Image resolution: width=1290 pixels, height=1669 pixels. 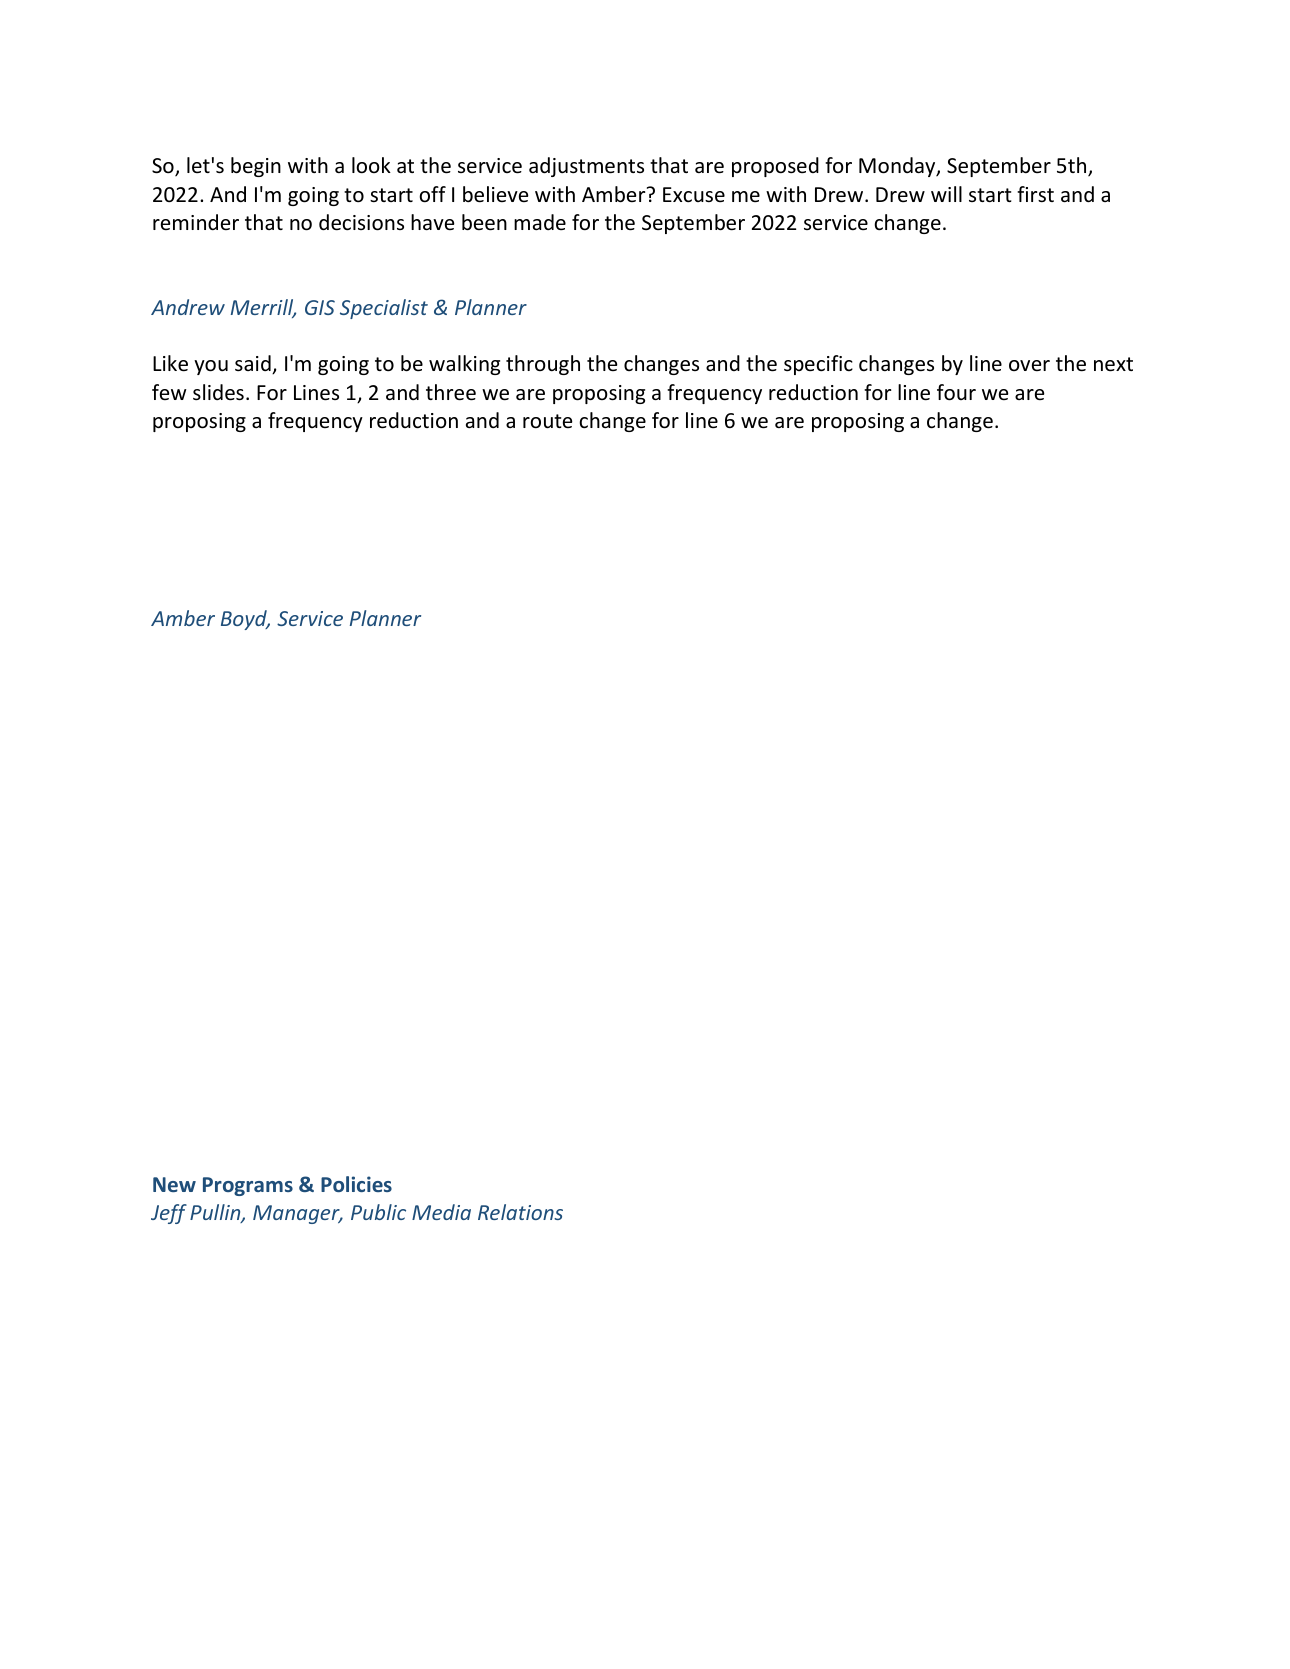 I want to click on Policies, so click(x=356, y=1184).
